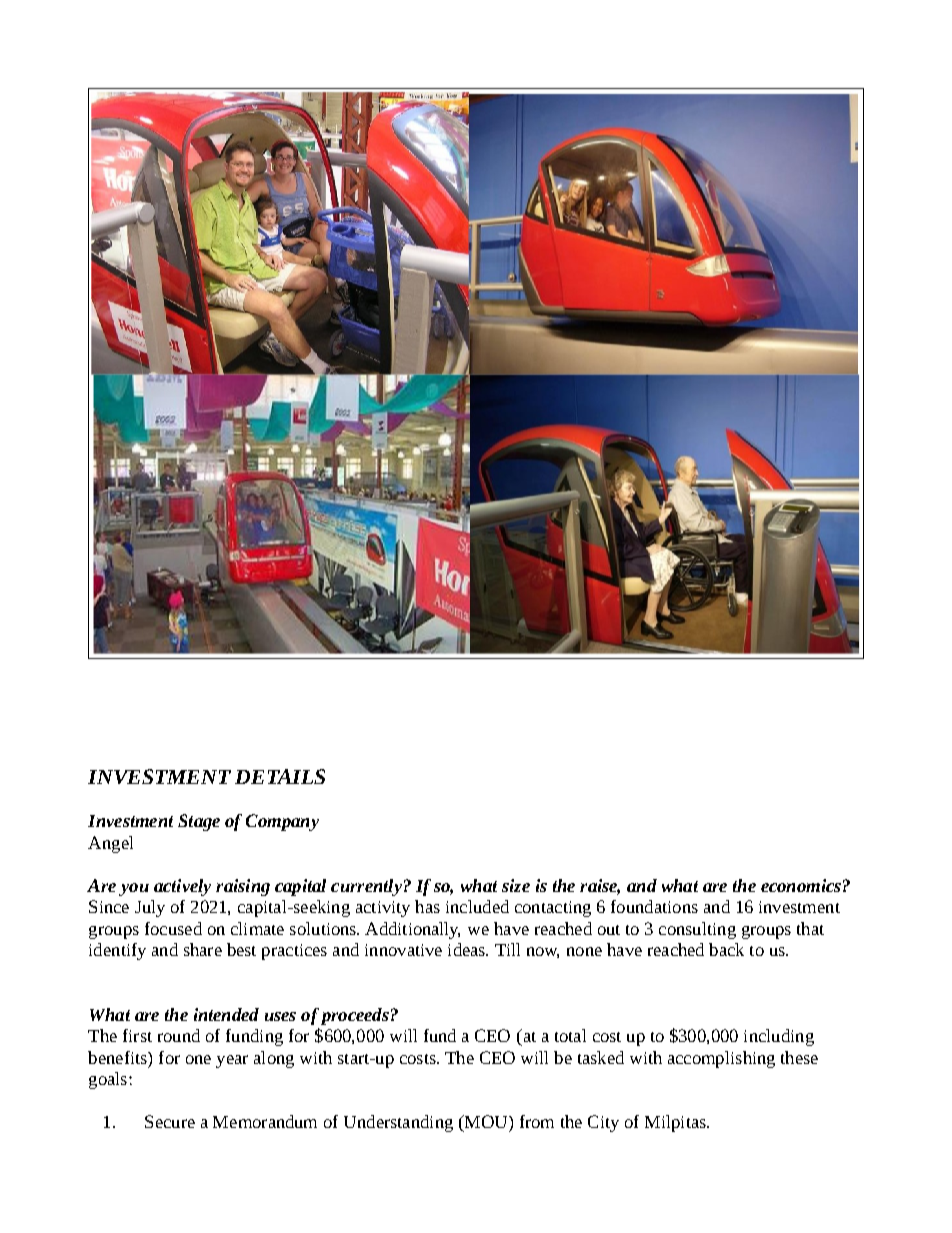  What do you see at coordinates (468, 949) in the screenshot?
I see `ideas` at bounding box center [468, 949].
